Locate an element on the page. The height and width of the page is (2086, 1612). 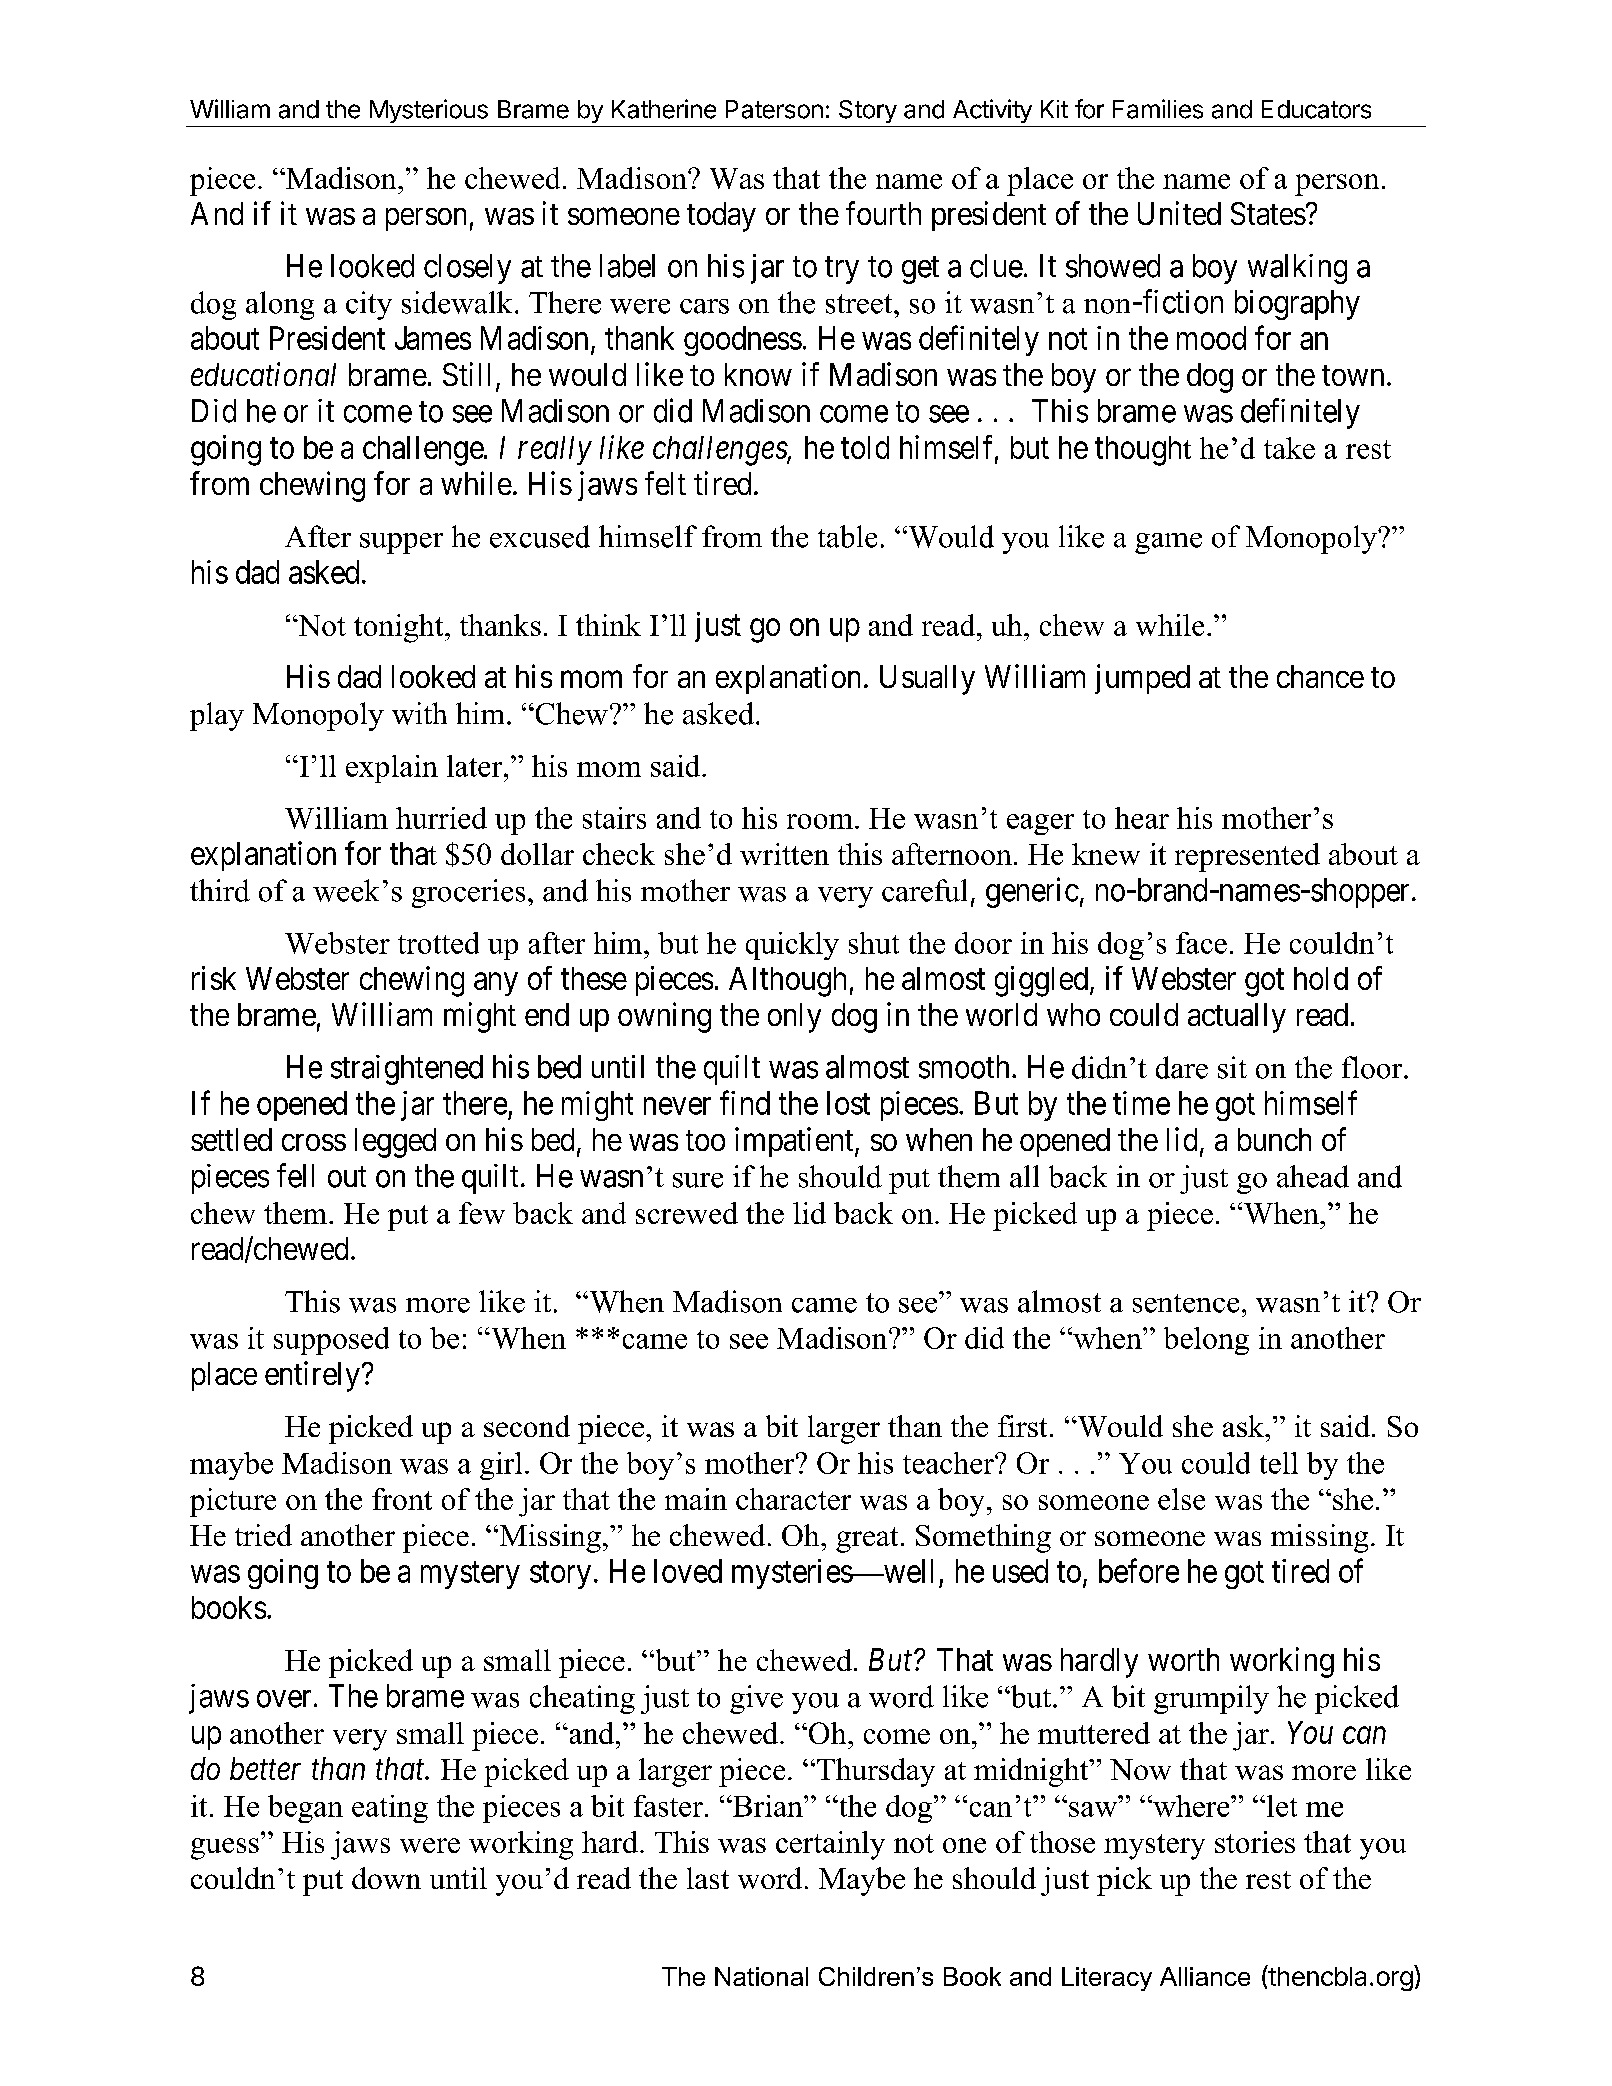
only is located at coordinates (794, 1018).
